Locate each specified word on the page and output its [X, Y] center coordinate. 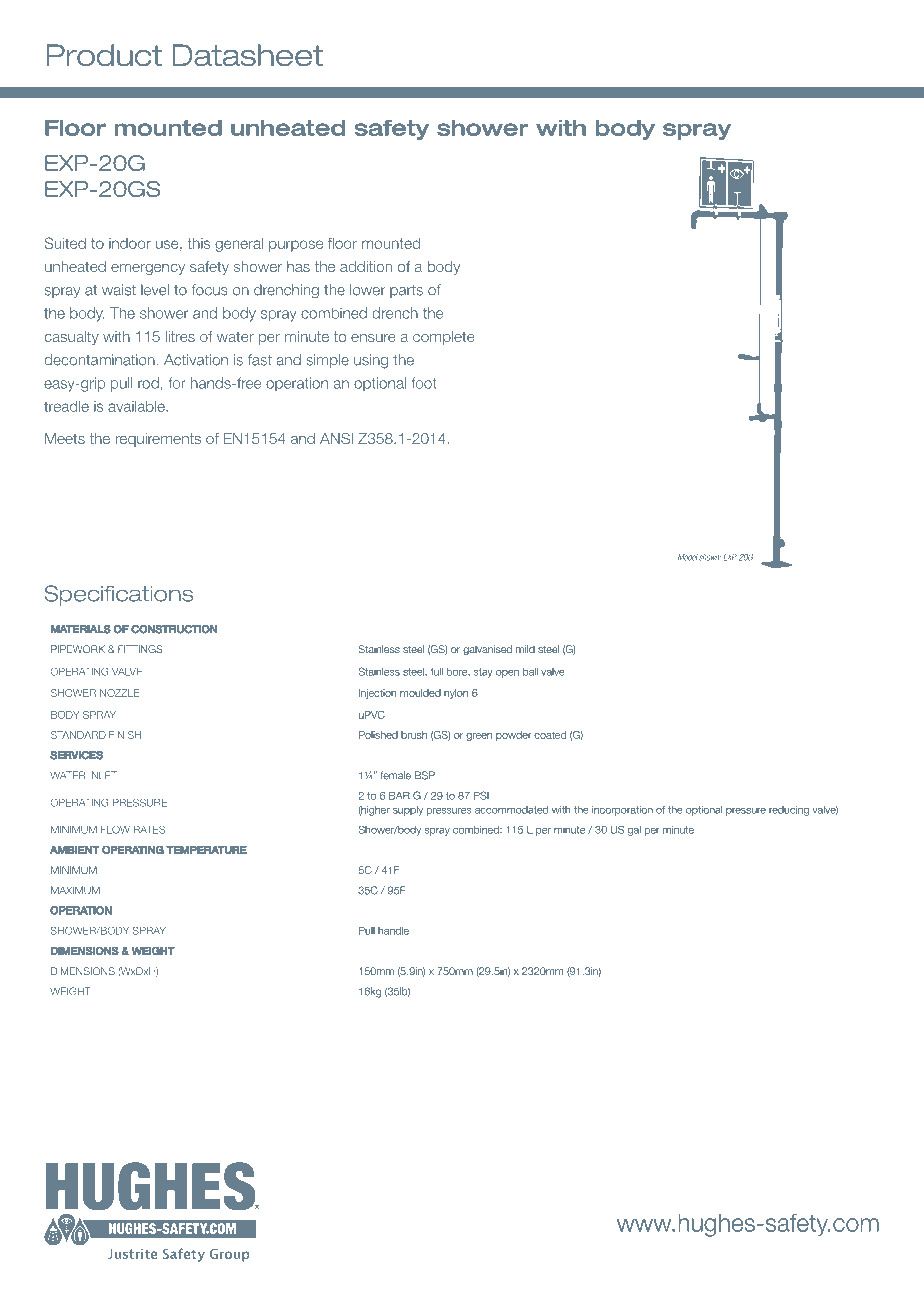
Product [104, 55]
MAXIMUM [75, 890]
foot [424, 383]
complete [444, 338]
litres [180, 336]
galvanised [487, 650]
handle [393, 931]
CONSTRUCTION [174, 629]
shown [710, 557]
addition [366, 266]
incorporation [622, 811]
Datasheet [247, 55]
